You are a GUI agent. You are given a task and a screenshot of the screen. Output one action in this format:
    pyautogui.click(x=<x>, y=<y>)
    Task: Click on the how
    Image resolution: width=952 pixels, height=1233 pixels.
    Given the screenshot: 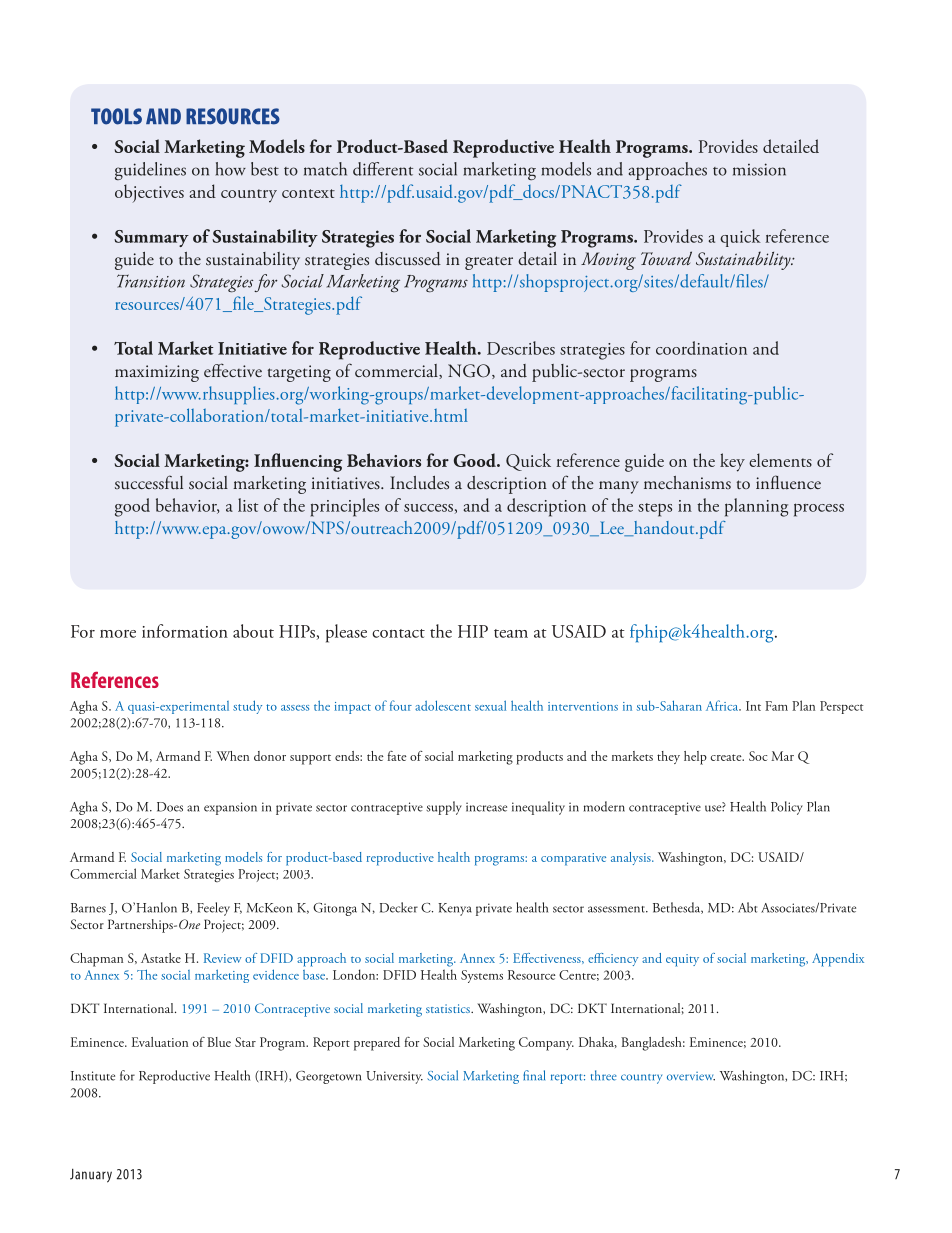 What is the action you would take?
    pyautogui.click(x=231, y=169)
